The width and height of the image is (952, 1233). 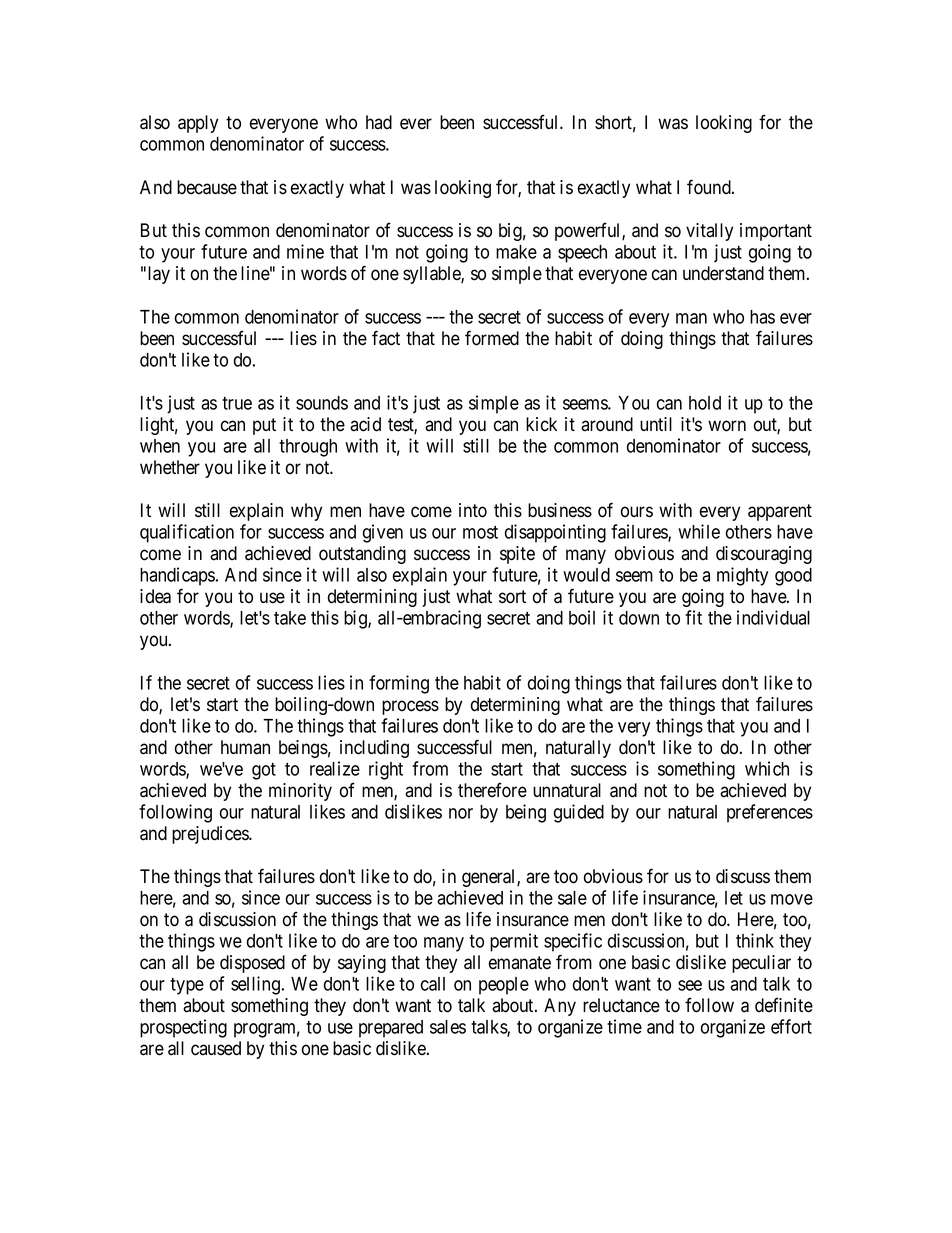 I want to click on caused, so click(x=216, y=1048).
